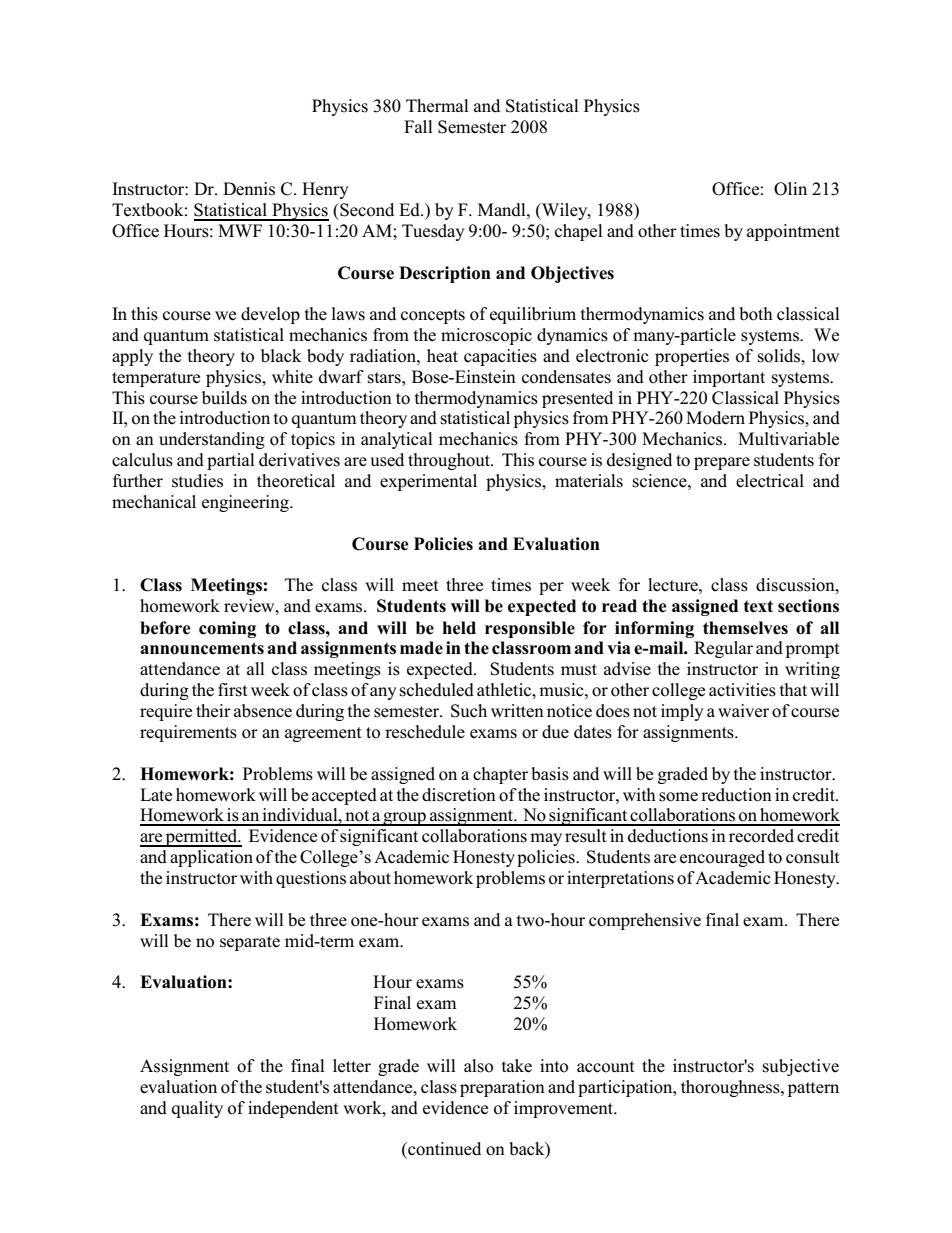 This page has height=1233, width=952. I want to click on Dennis, so click(249, 189).
